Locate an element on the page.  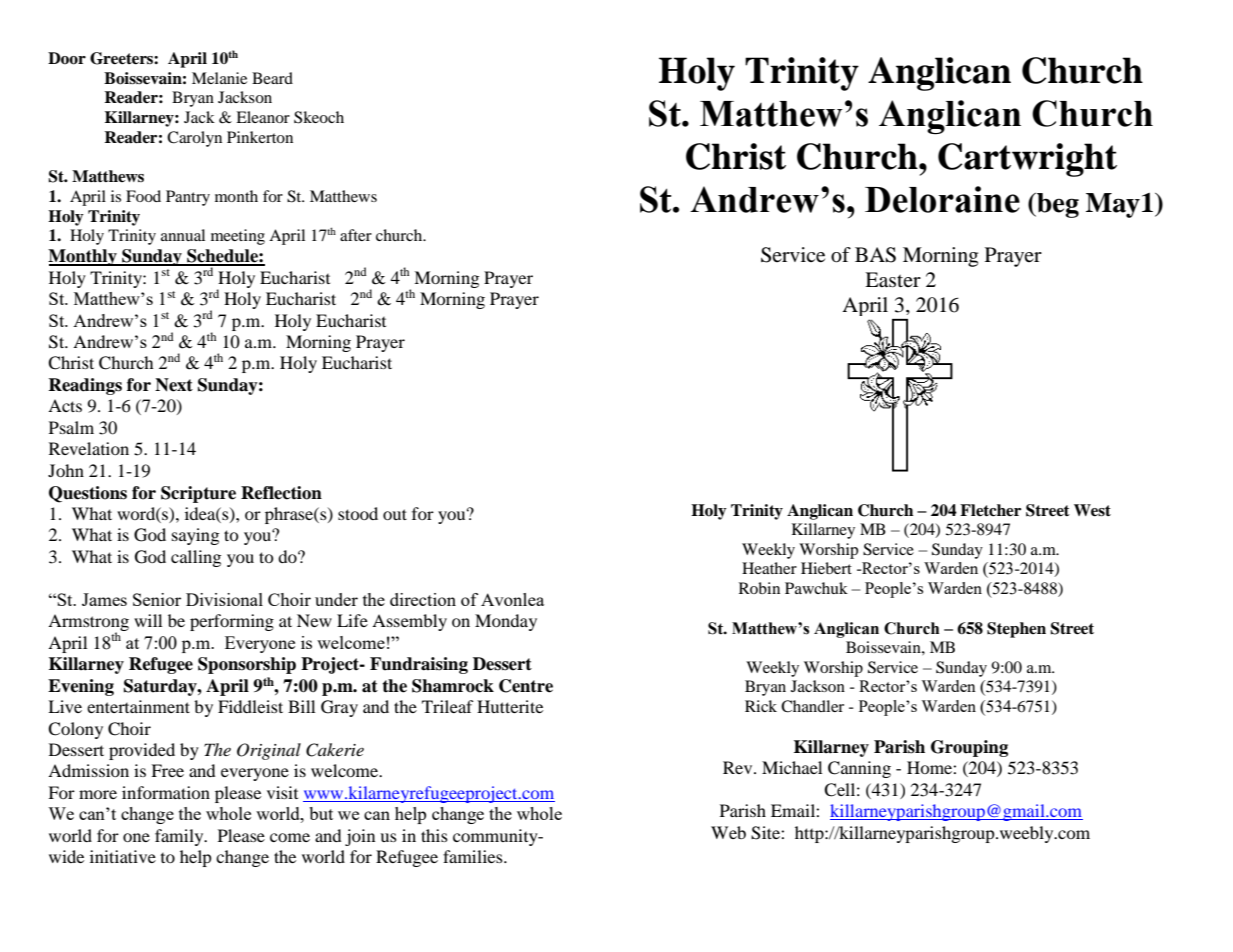
family is located at coordinates (180, 837).
